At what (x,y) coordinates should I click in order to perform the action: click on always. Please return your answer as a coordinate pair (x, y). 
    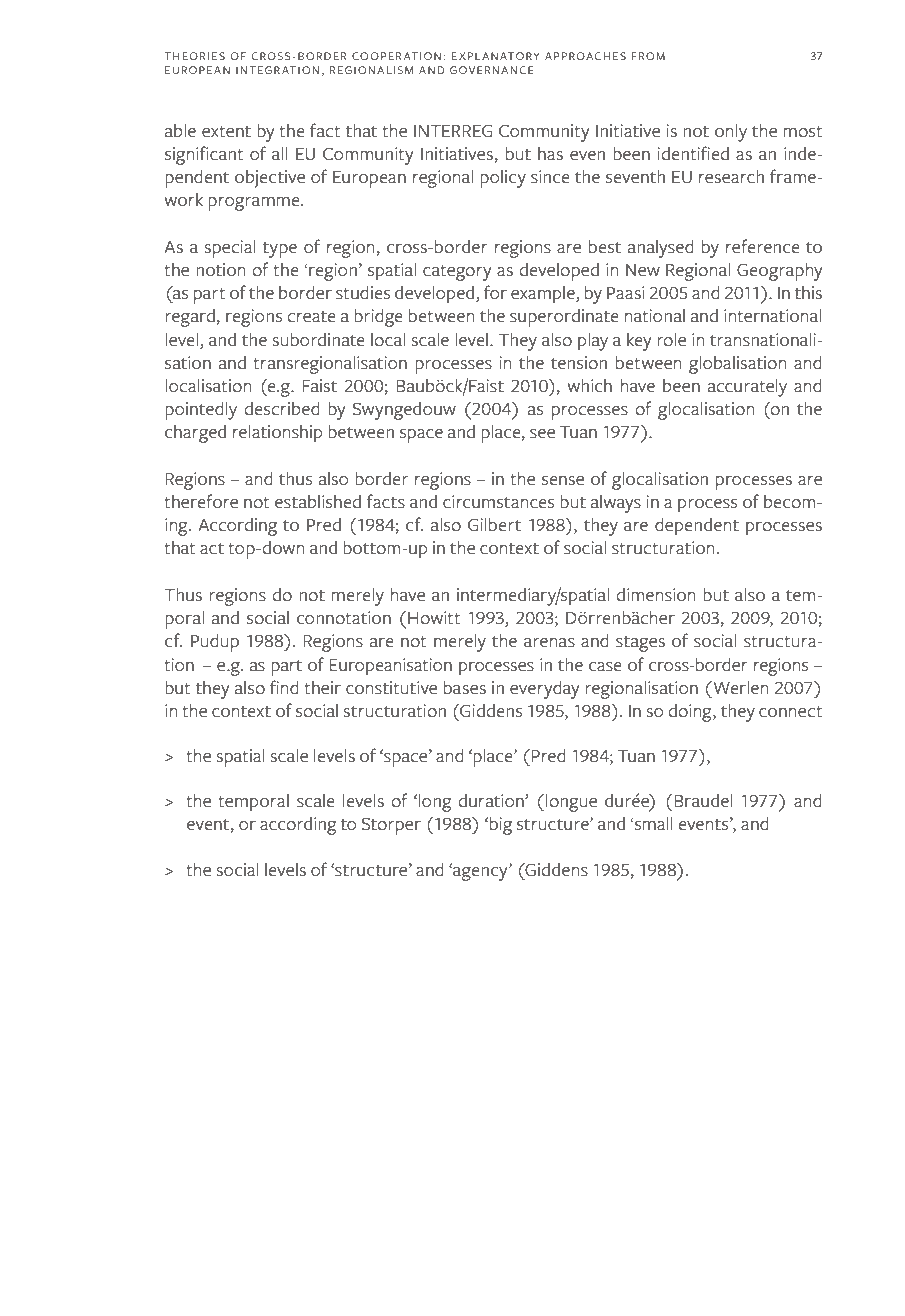
    Looking at the image, I should click on (616, 504).
